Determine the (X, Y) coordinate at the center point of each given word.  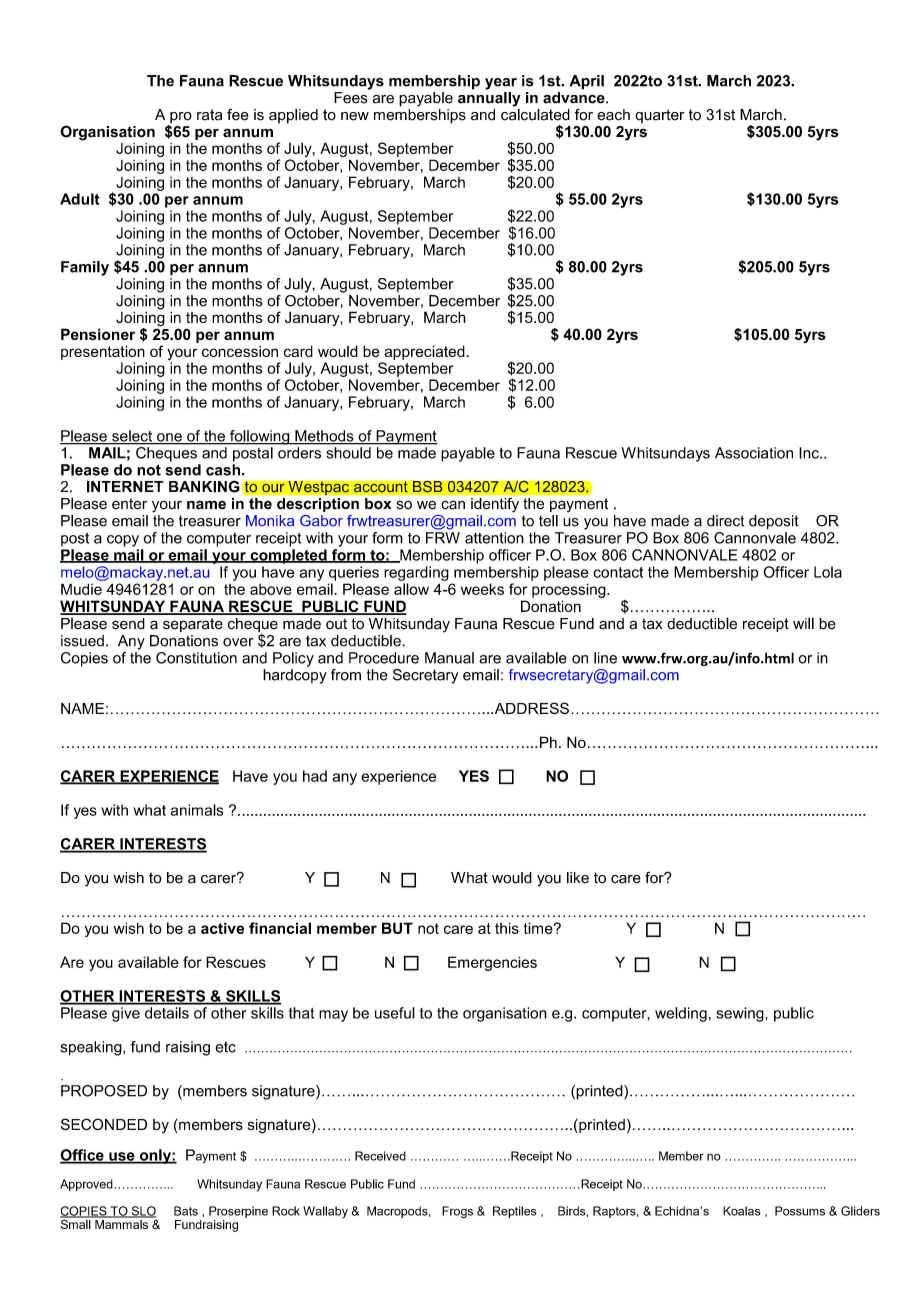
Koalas (742, 1211)
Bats (186, 1211)
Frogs (457, 1212)
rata (209, 115)
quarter (660, 116)
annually (489, 98)
